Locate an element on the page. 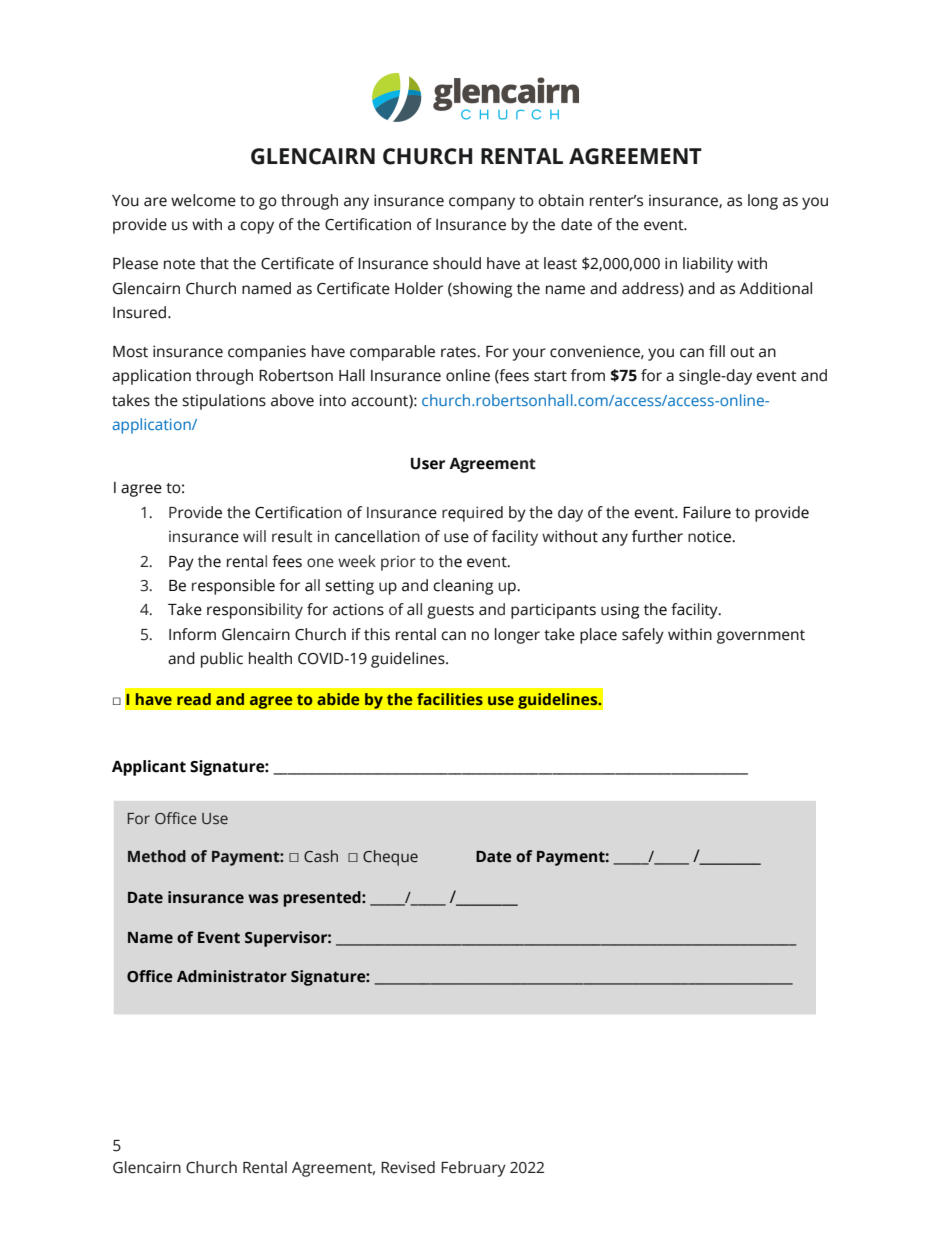 Image resolution: width=952 pixels, height=1233 pixels. company is located at coordinates (482, 203).
